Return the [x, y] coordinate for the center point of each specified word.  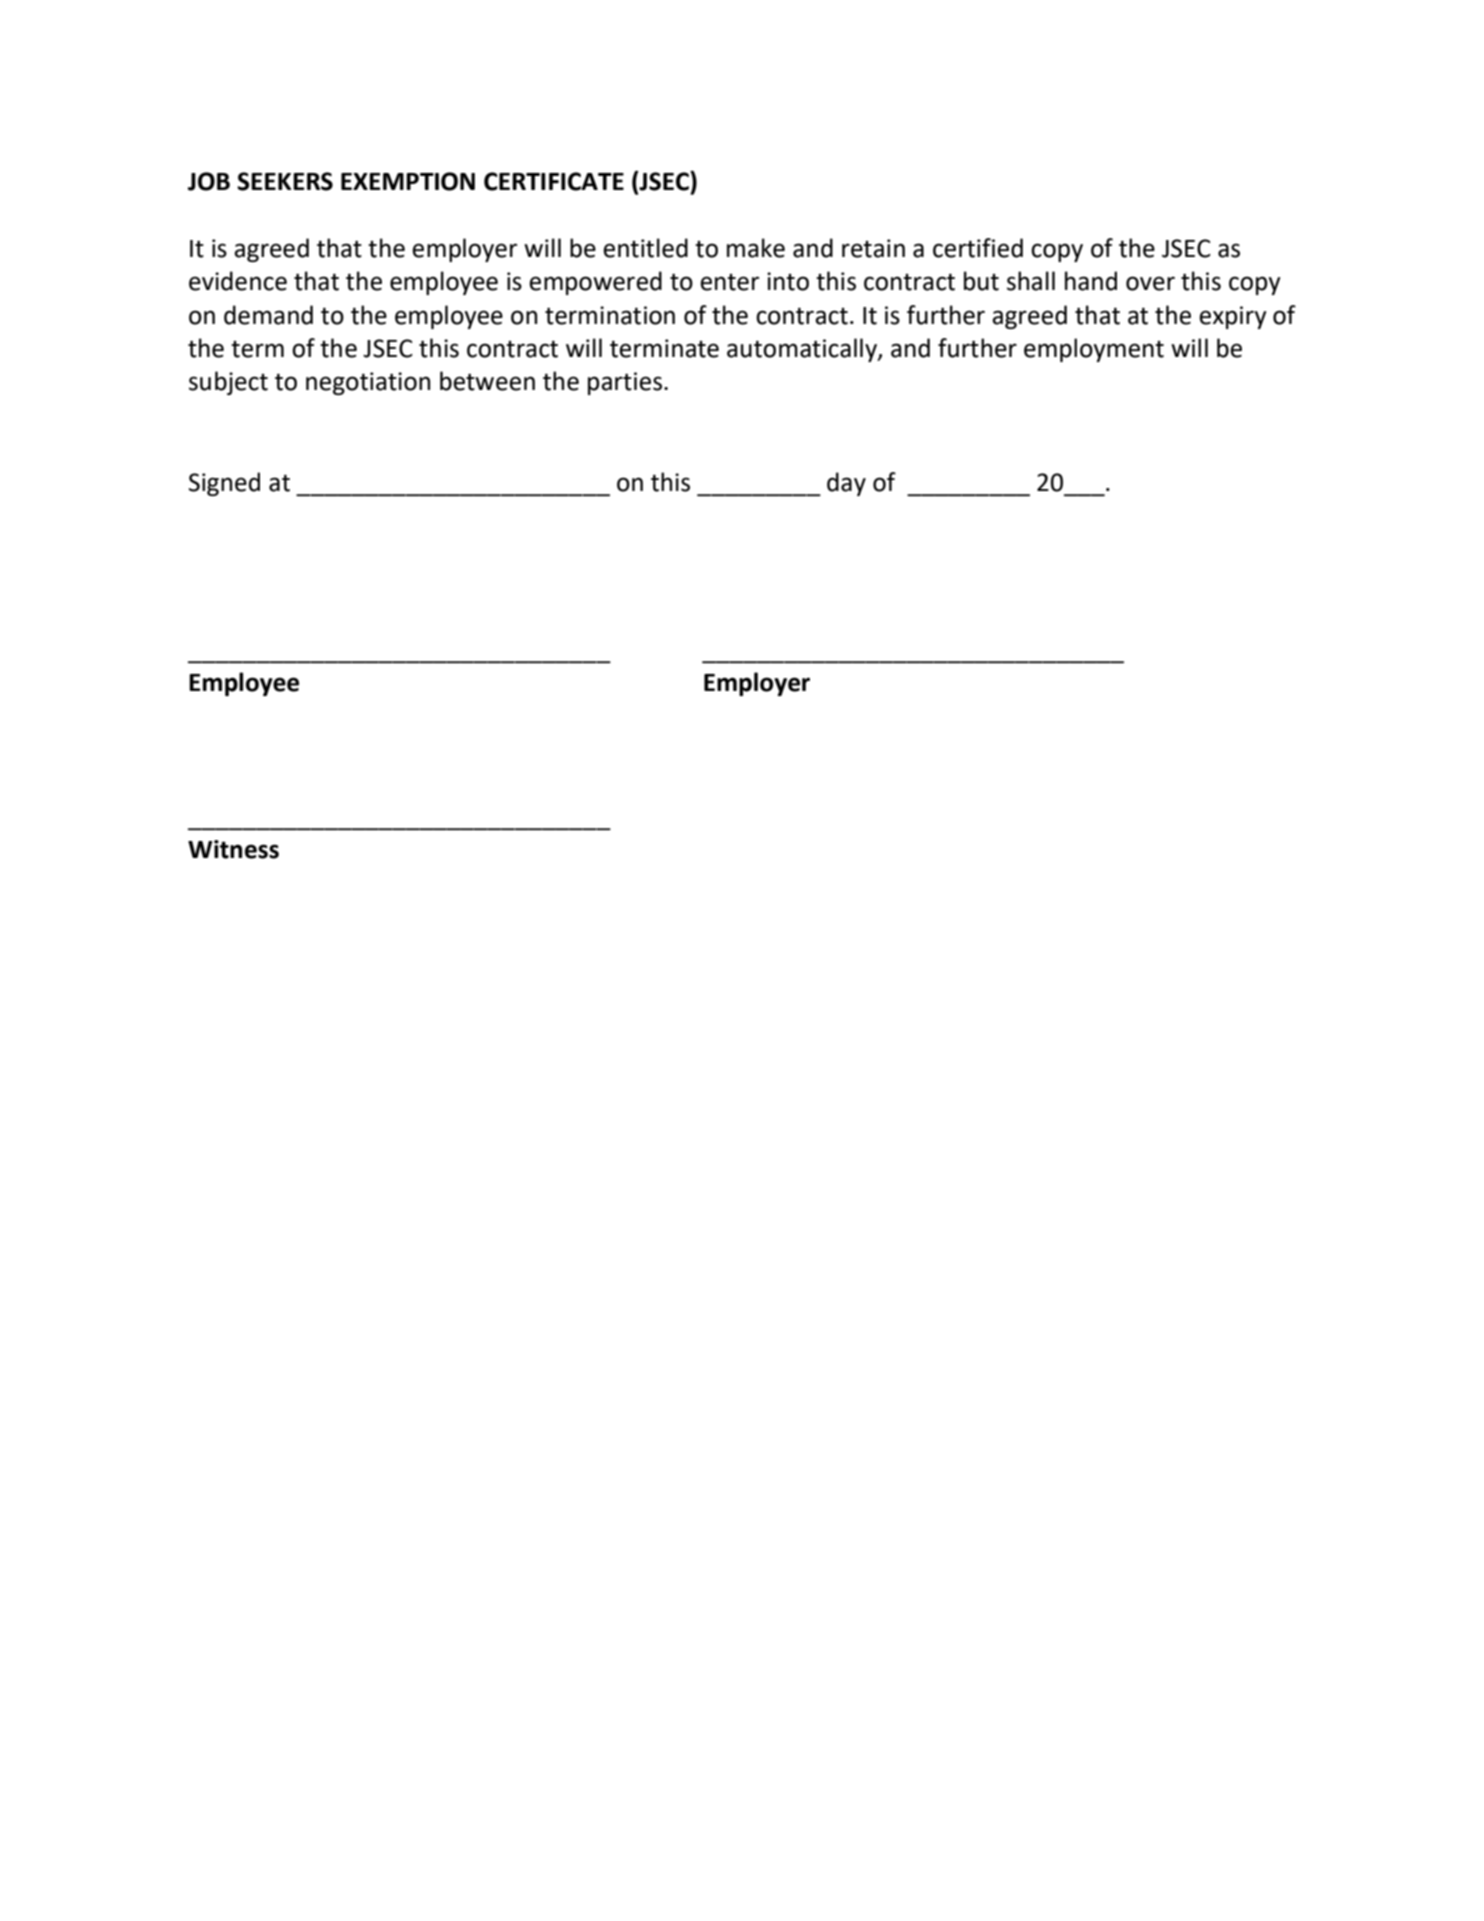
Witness [233, 849]
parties [626, 383]
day [846, 484]
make [756, 248]
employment [1094, 350]
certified [978, 248]
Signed [224, 484]
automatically [803, 350]
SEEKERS [285, 181]
